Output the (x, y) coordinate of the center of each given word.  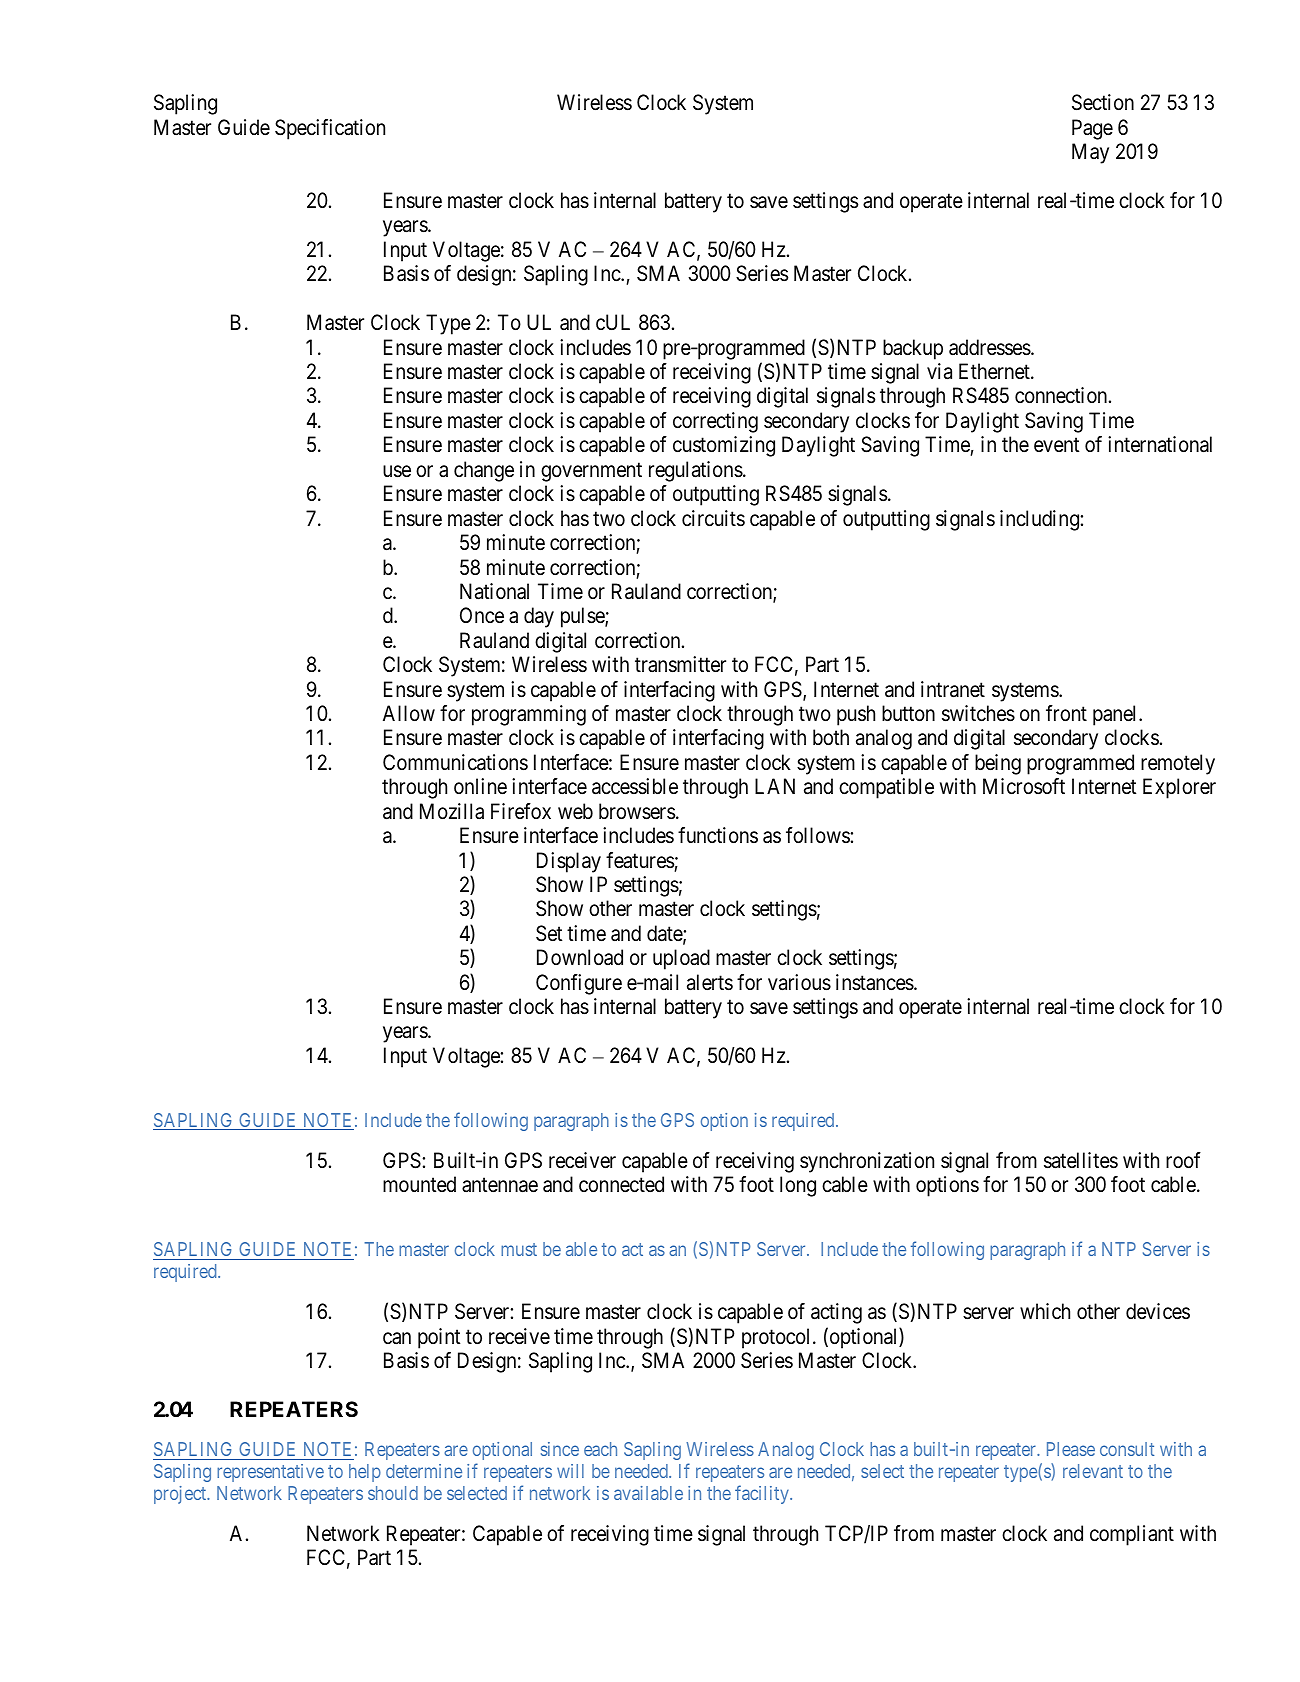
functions (718, 835)
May (1090, 153)
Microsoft (1024, 786)
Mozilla (452, 811)
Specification (330, 129)
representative (270, 1473)
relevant (1093, 1471)
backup (913, 349)
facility (763, 1494)
